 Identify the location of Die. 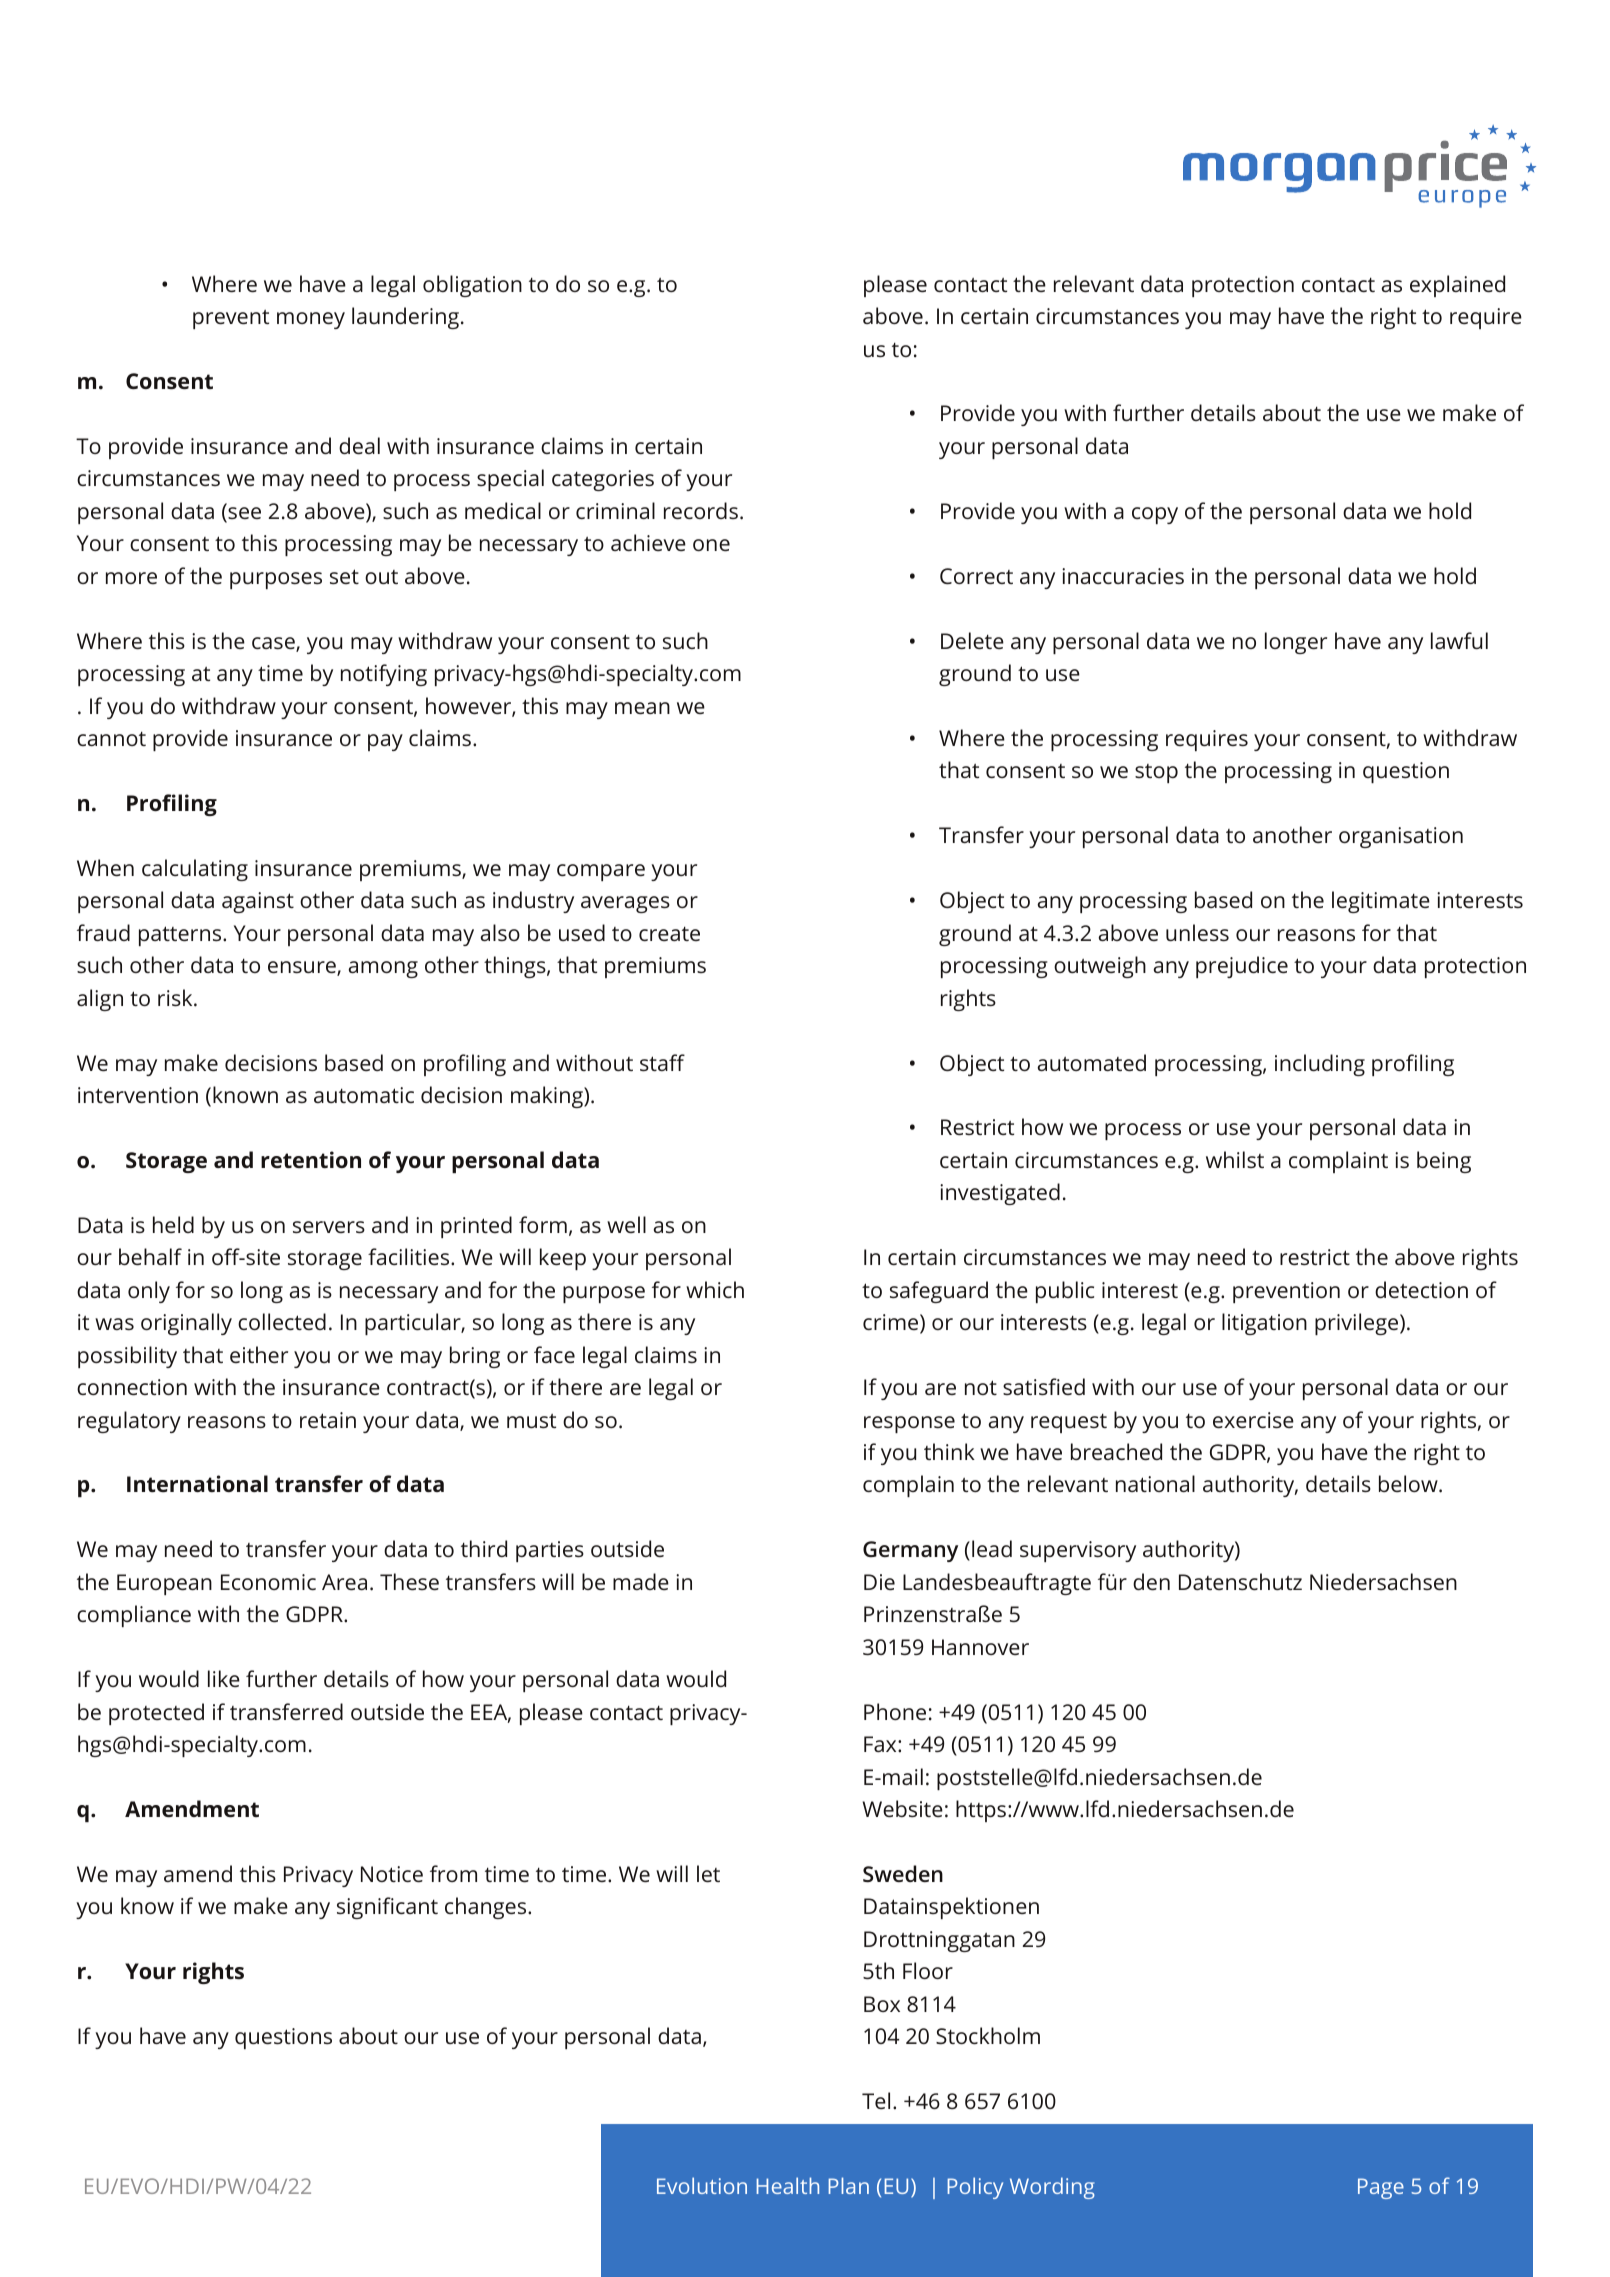
(879, 1582).
